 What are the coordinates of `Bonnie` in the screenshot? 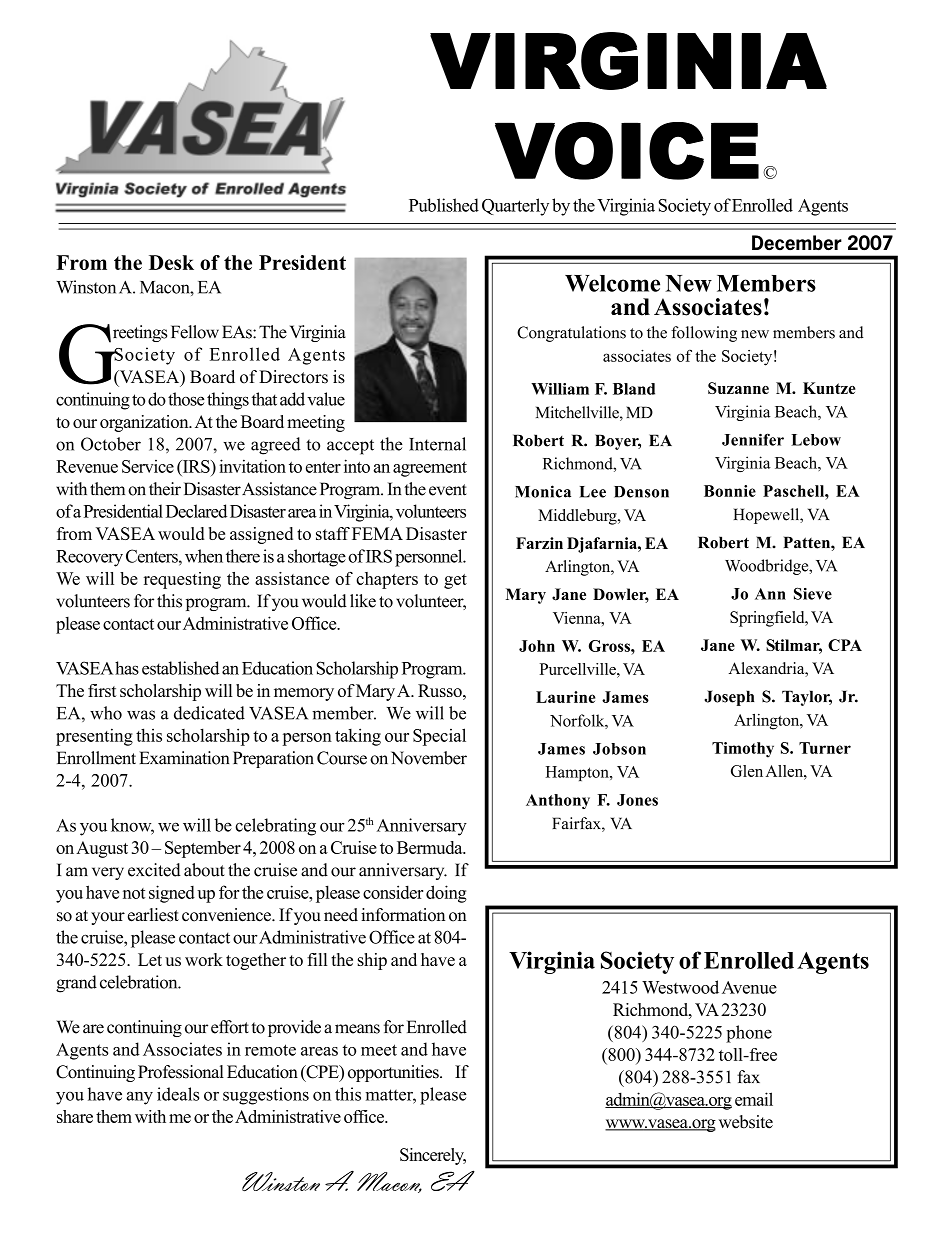 It's located at (730, 491).
